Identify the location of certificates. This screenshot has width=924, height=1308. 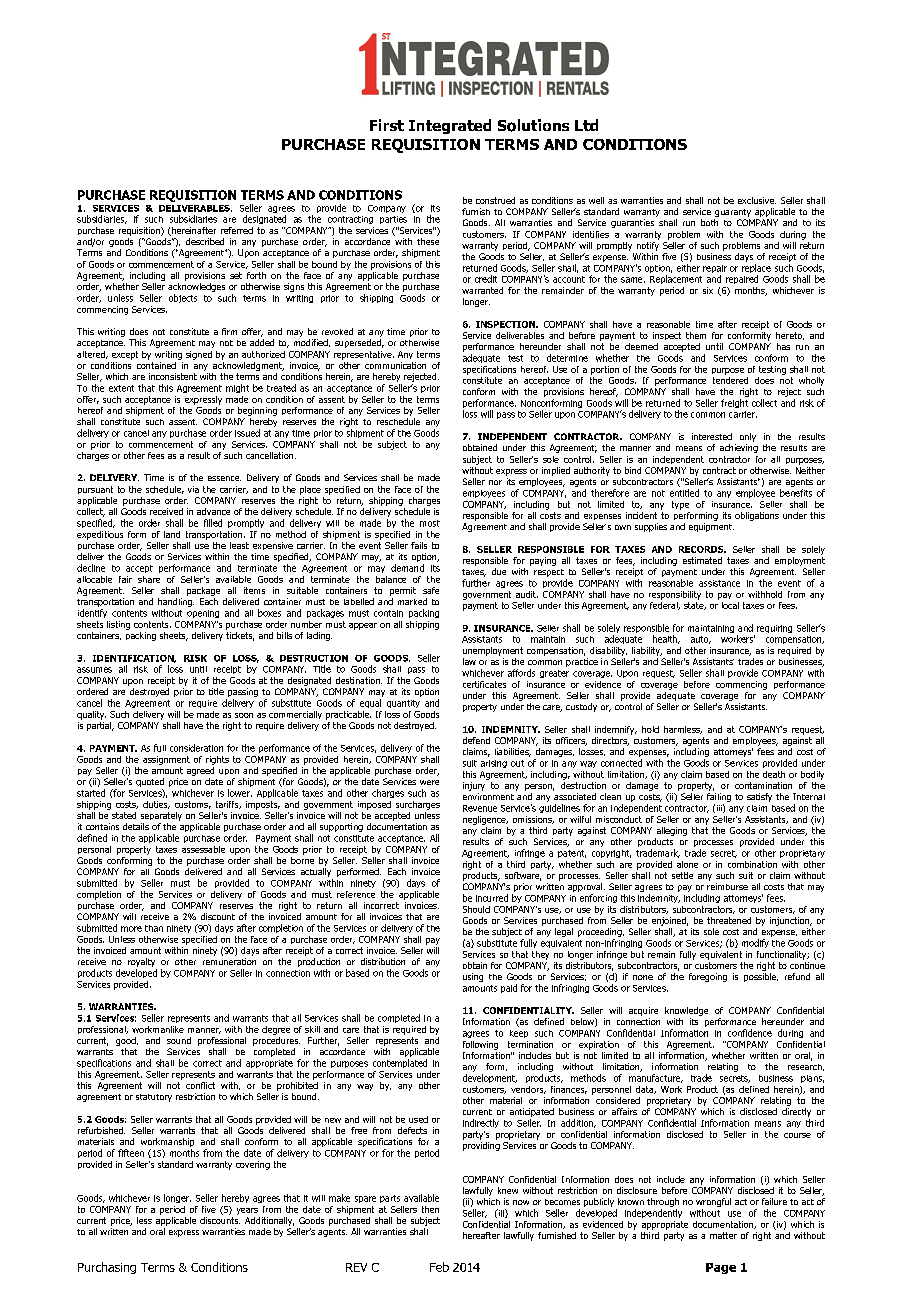
(484, 684).
